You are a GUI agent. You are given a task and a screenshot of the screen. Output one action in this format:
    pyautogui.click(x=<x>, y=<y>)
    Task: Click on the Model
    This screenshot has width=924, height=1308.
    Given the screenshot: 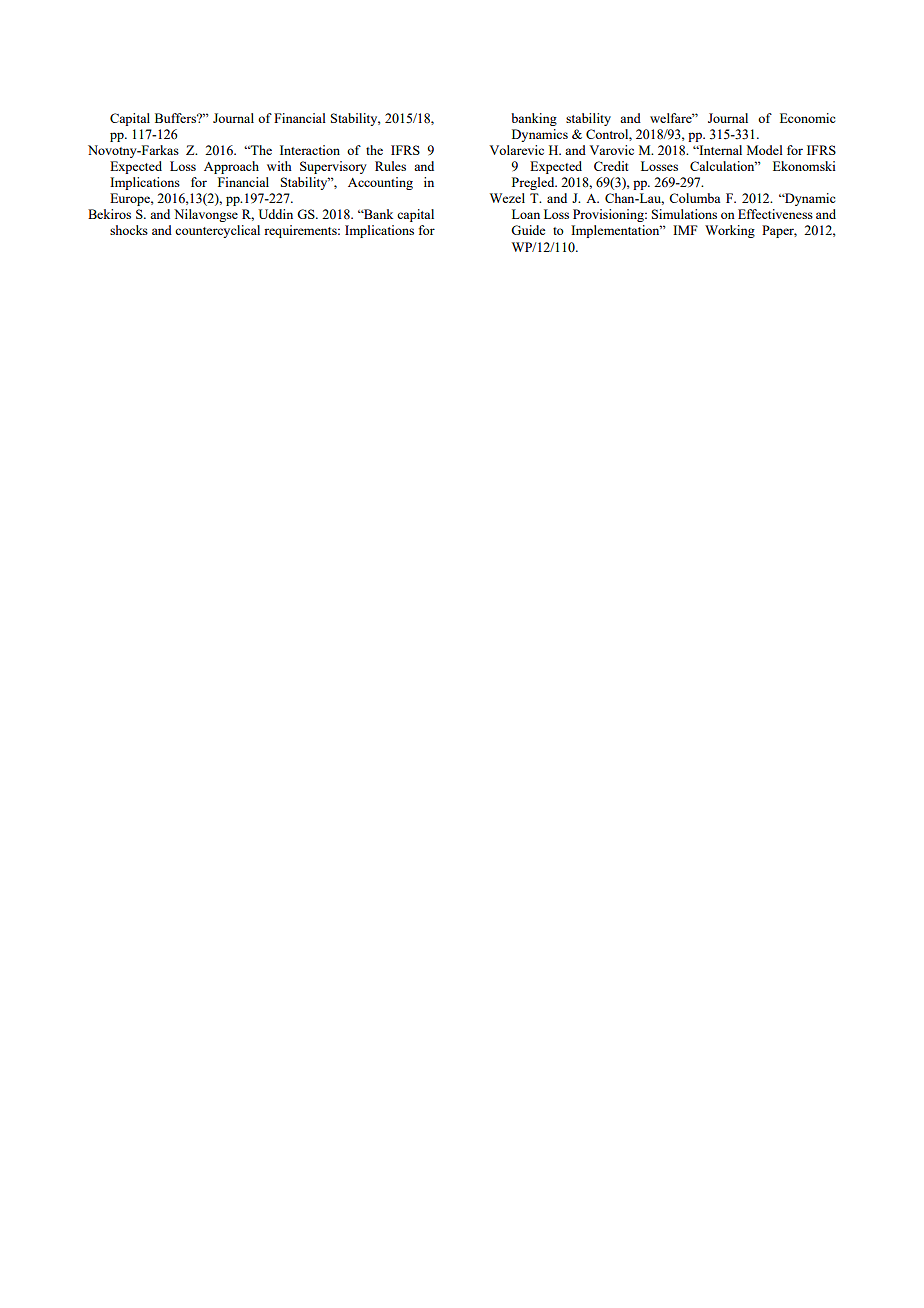 What is the action you would take?
    pyautogui.click(x=765, y=150)
